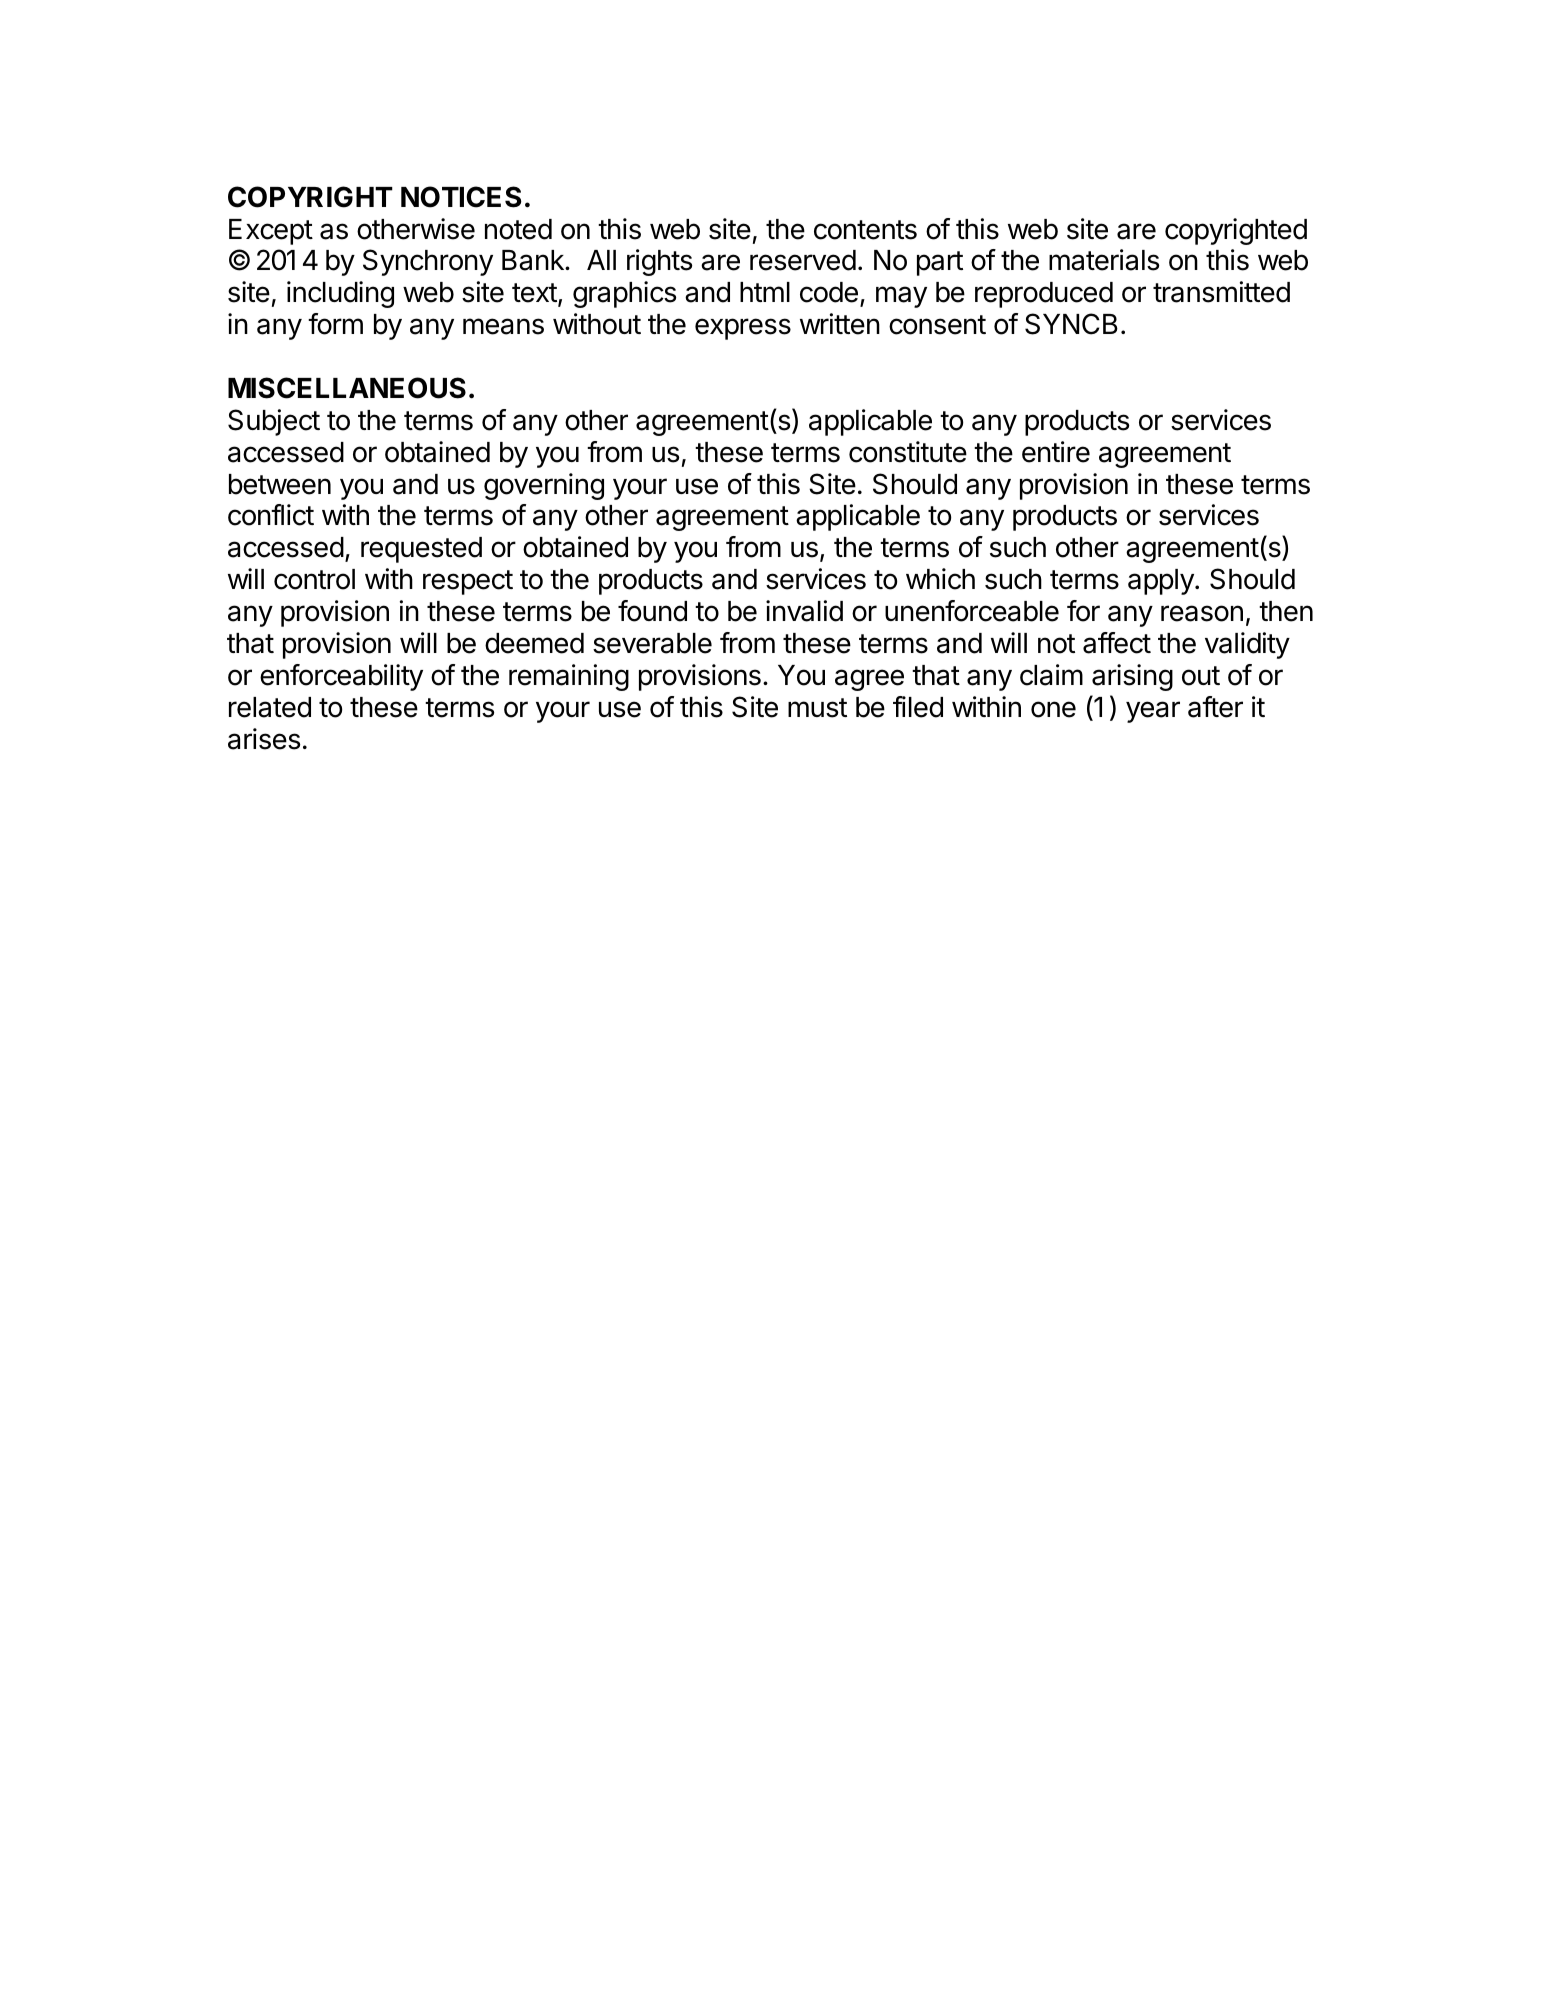 This screenshot has width=1543, height=1996. I want to click on materials, so click(1104, 260).
